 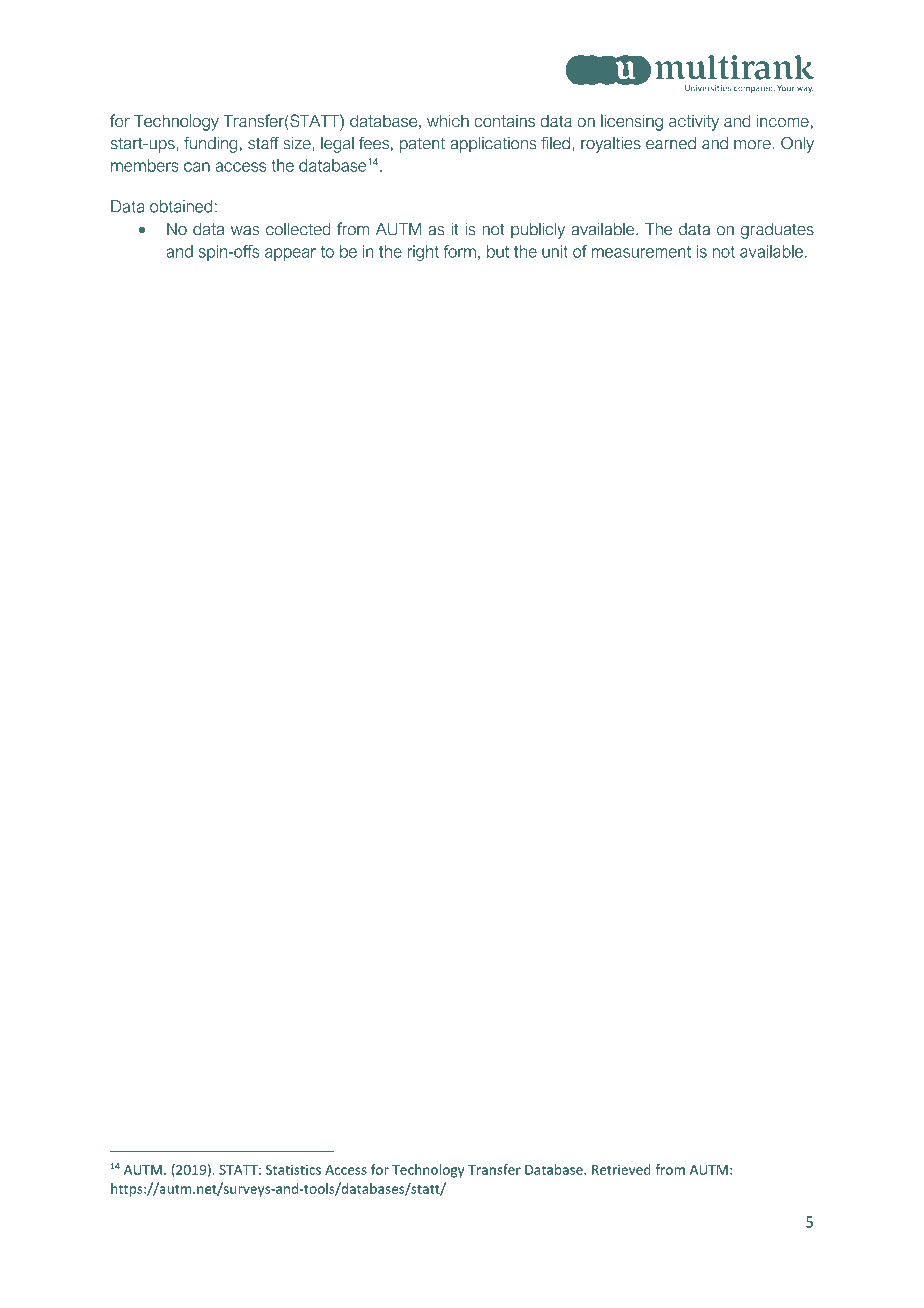 What do you see at coordinates (290, 254) in the screenshot?
I see `appear` at bounding box center [290, 254].
